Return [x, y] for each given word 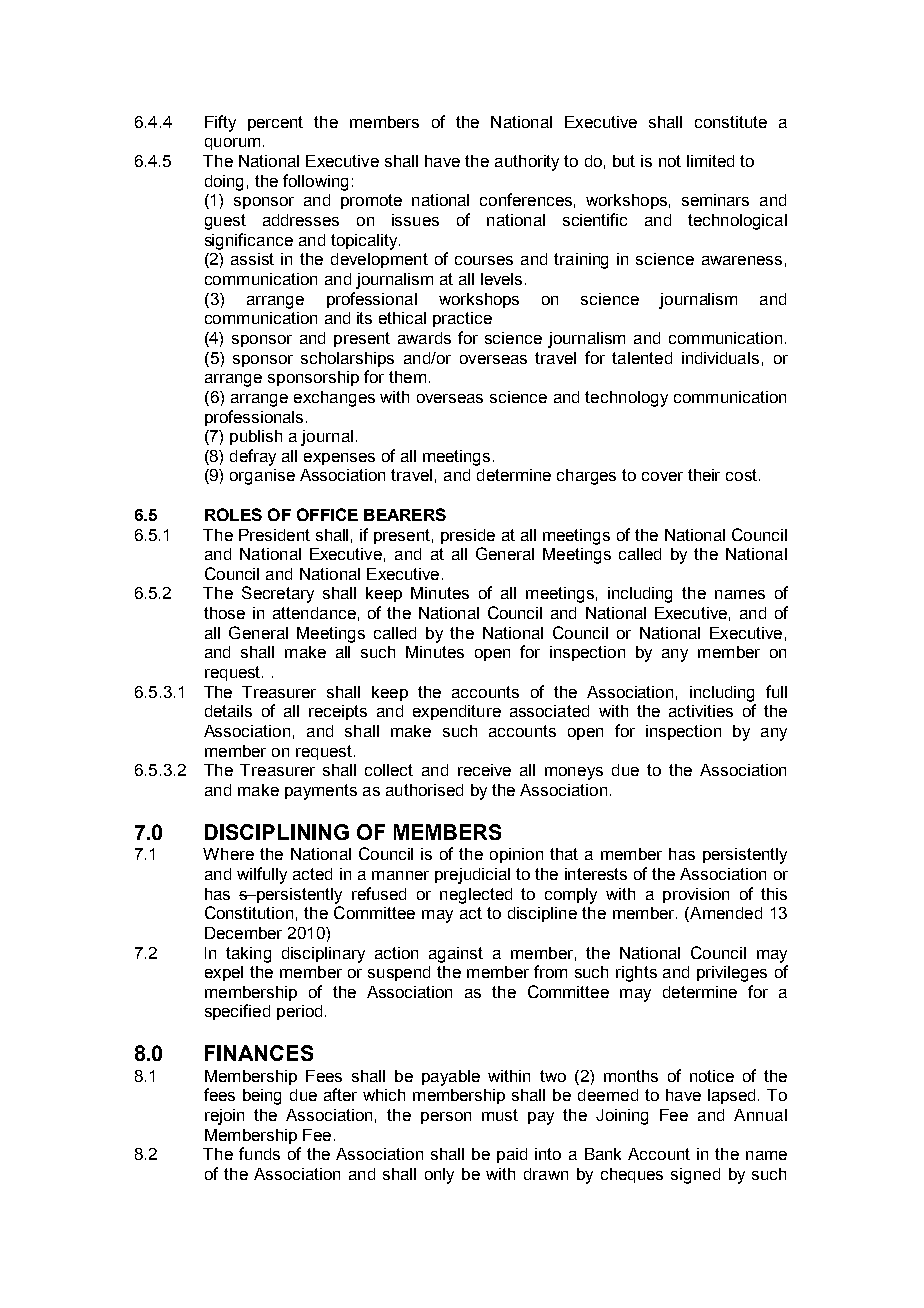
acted [312, 874]
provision [696, 895]
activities [701, 711]
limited [710, 161]
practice [462, 319]
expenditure [457, 712]
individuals [720, 358]
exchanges [334, 399]
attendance [314, 613]
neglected [476, 896]
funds [259, 1153]
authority [527, 163]
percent [275, 123]
